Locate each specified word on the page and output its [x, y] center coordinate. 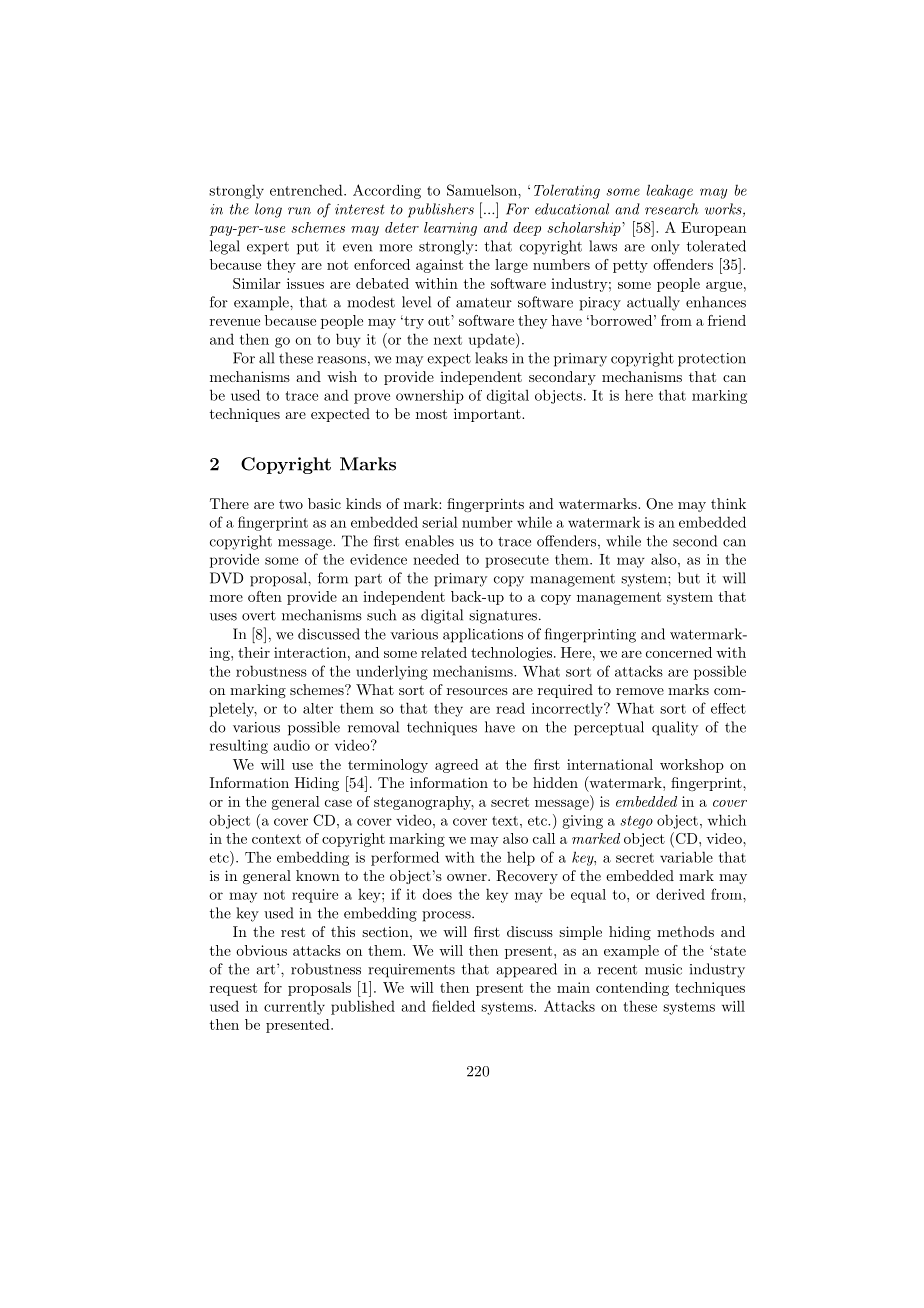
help [521, 858]
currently [294, 1007]
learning [450, 229]
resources [477, 691]
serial [440, 522]
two [291, 504]
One [659, 504]
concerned [679, 652]
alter [318, 708]
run [299, 211]
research [671, 209]
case [338, 803]
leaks [491, 358]
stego [636, 822]
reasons [341, 360]
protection [712, 360]
